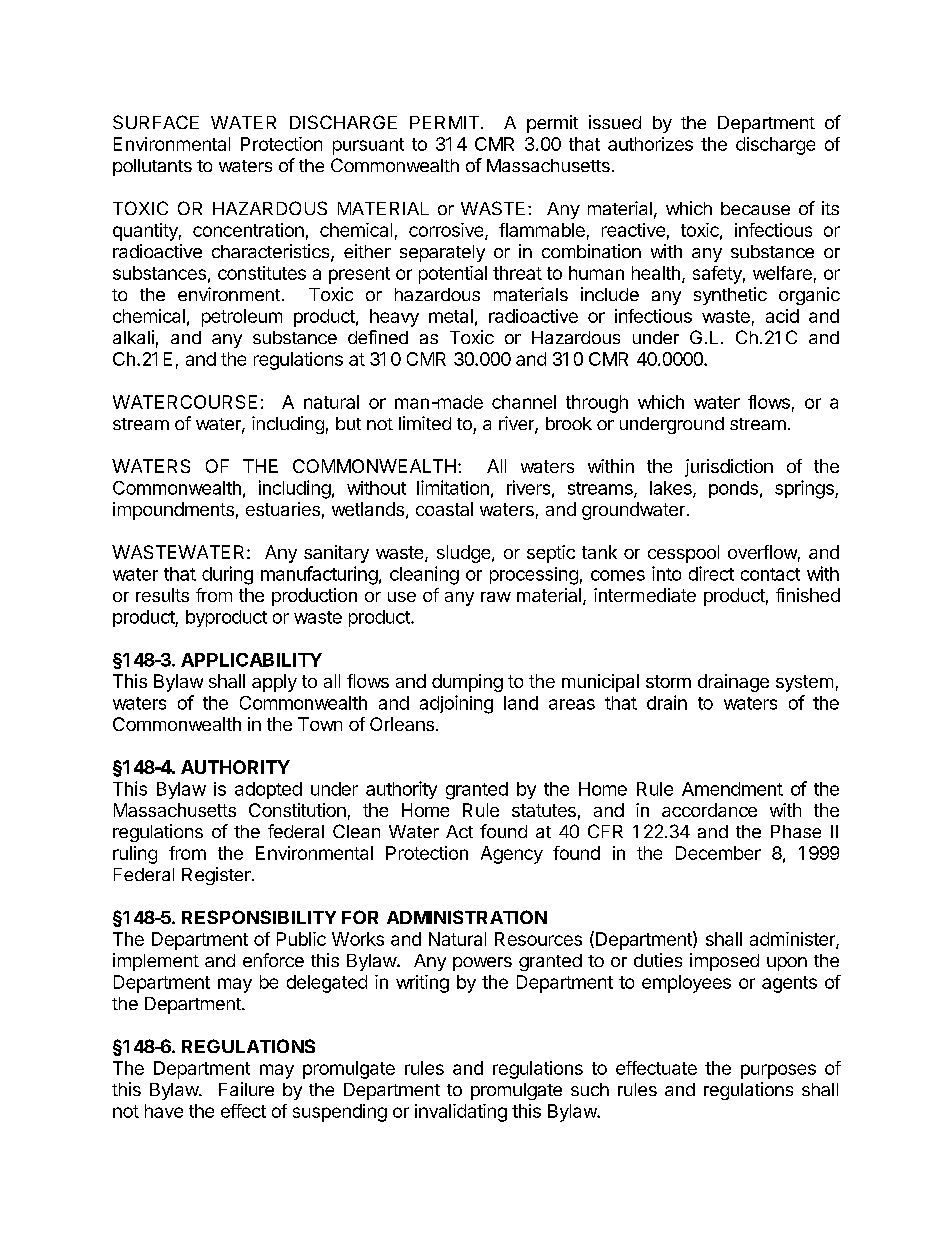  What do you see at coordinates (368, 146) in the screenshot?
I see `pursuant` at bounding box center [368, 146].
